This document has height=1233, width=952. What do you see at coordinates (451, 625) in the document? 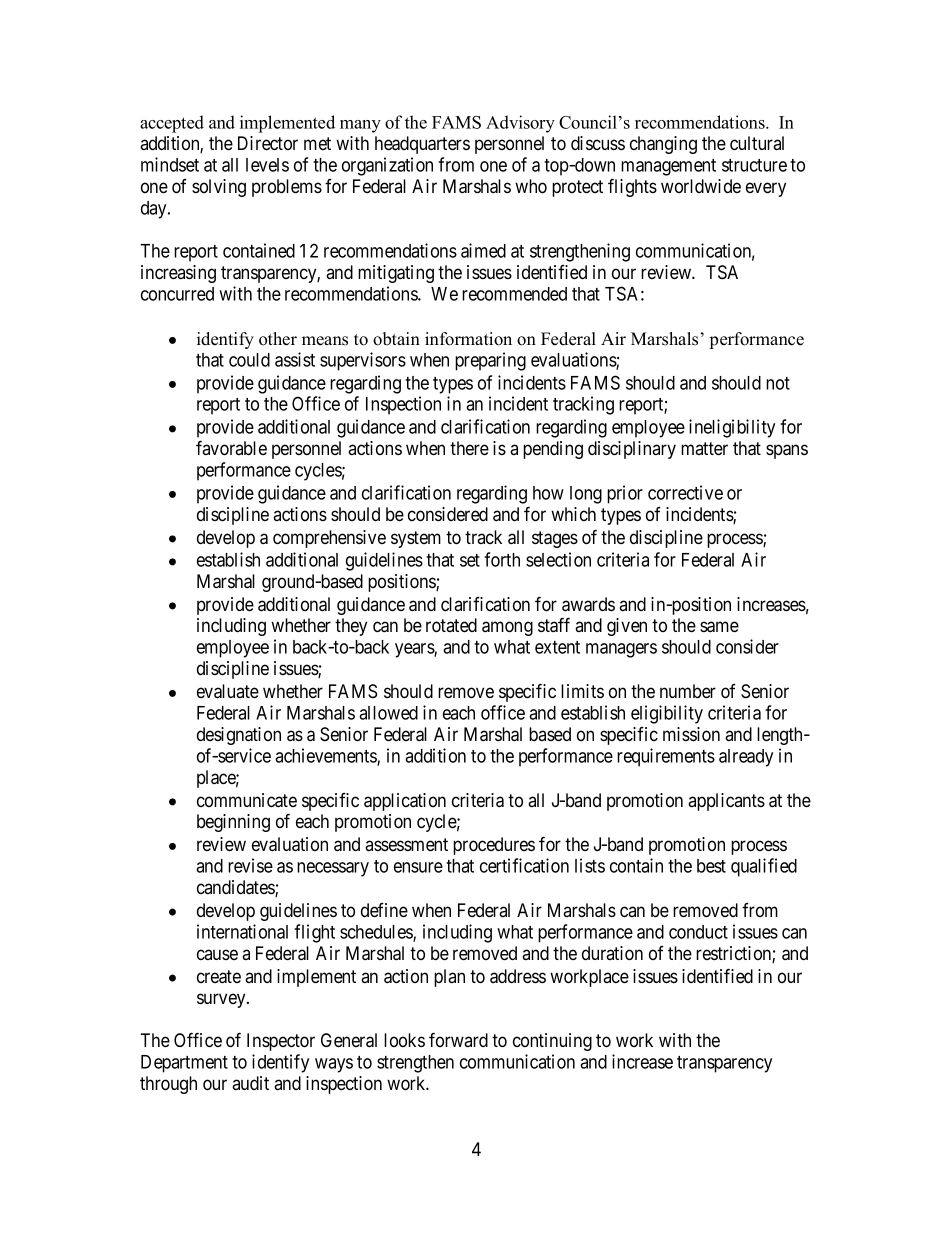
I see `rotated` at bounding box center [451, 625].
